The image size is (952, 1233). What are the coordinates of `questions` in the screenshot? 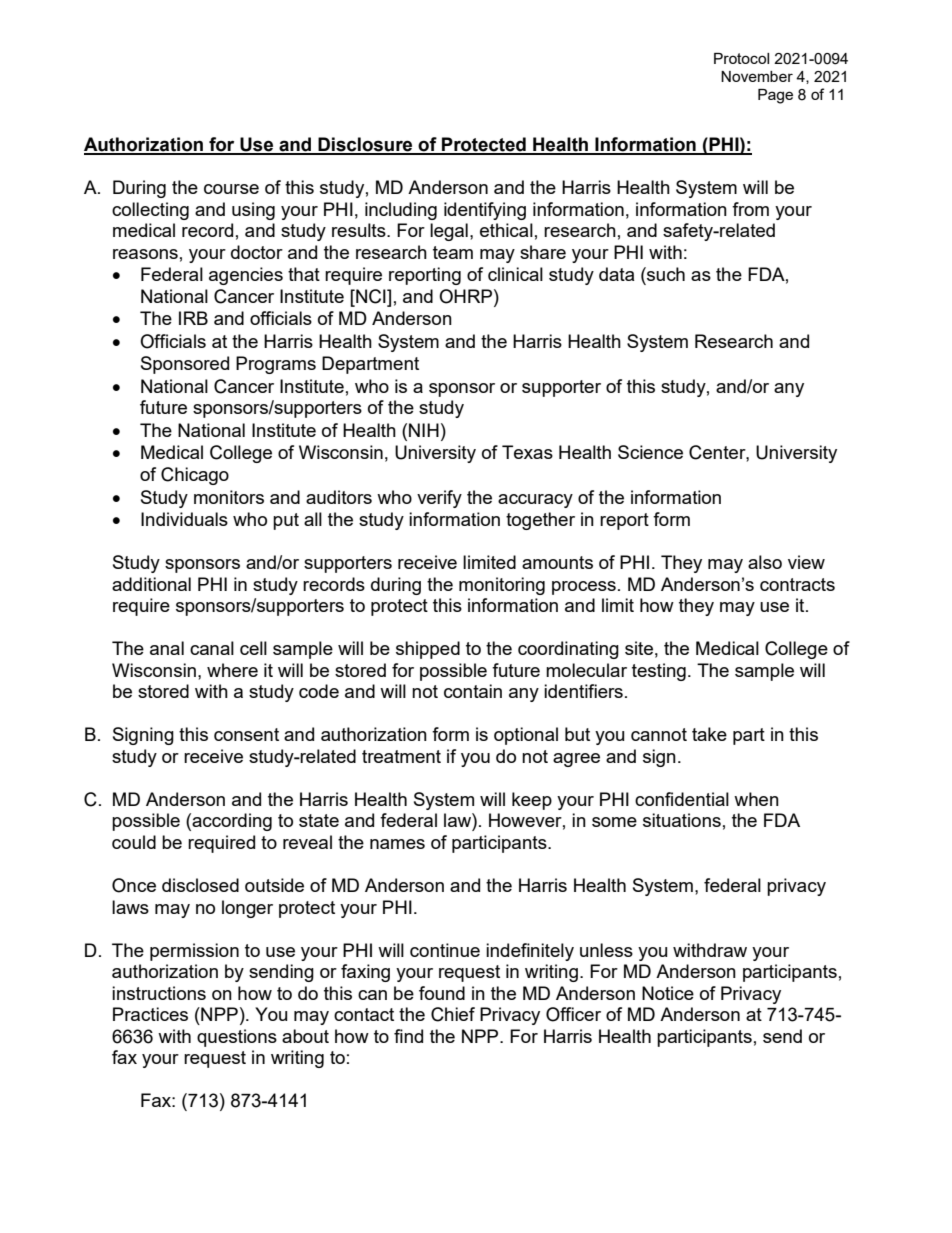 It's located at (237, 1038).
